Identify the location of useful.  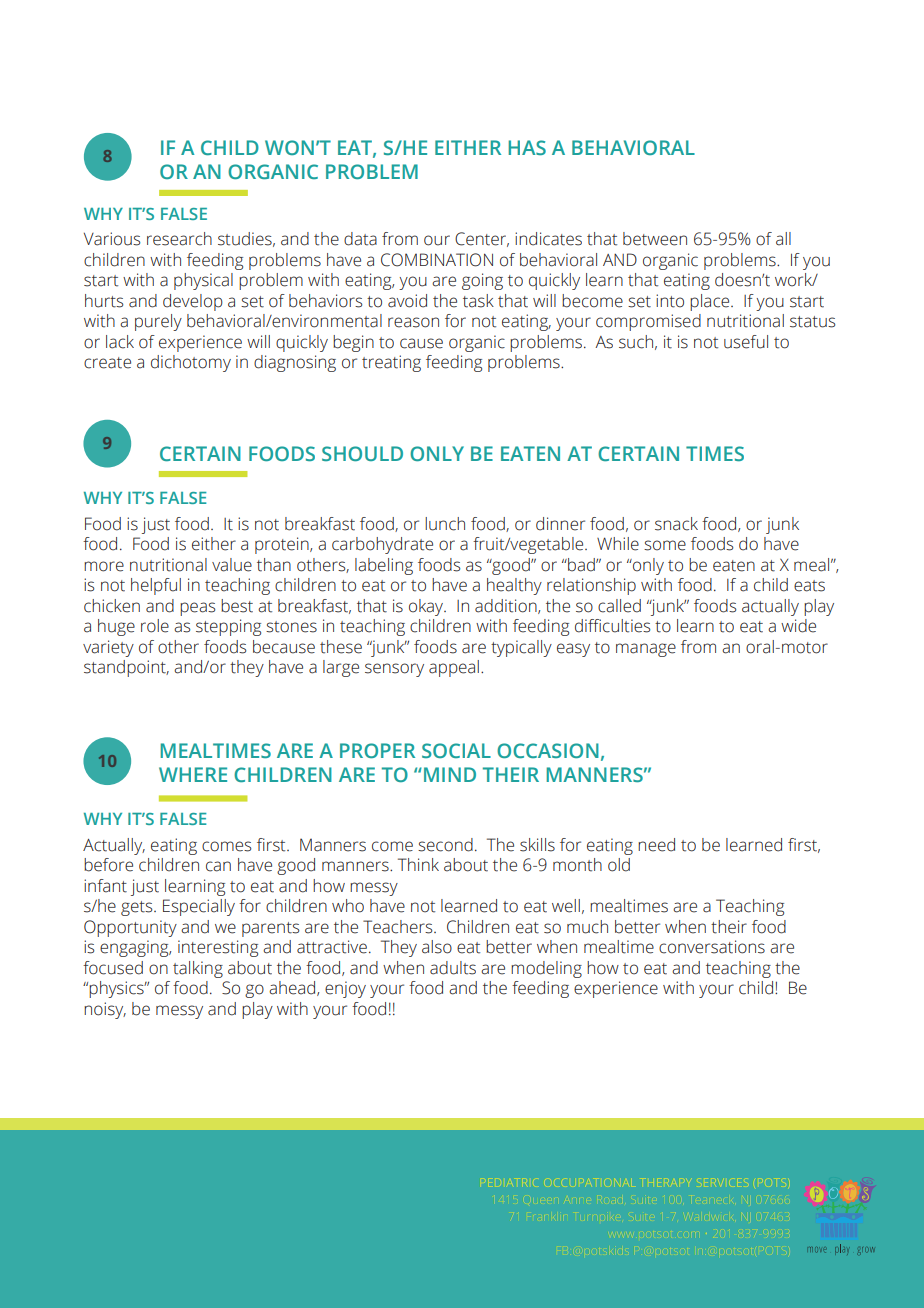
(746, 342).
